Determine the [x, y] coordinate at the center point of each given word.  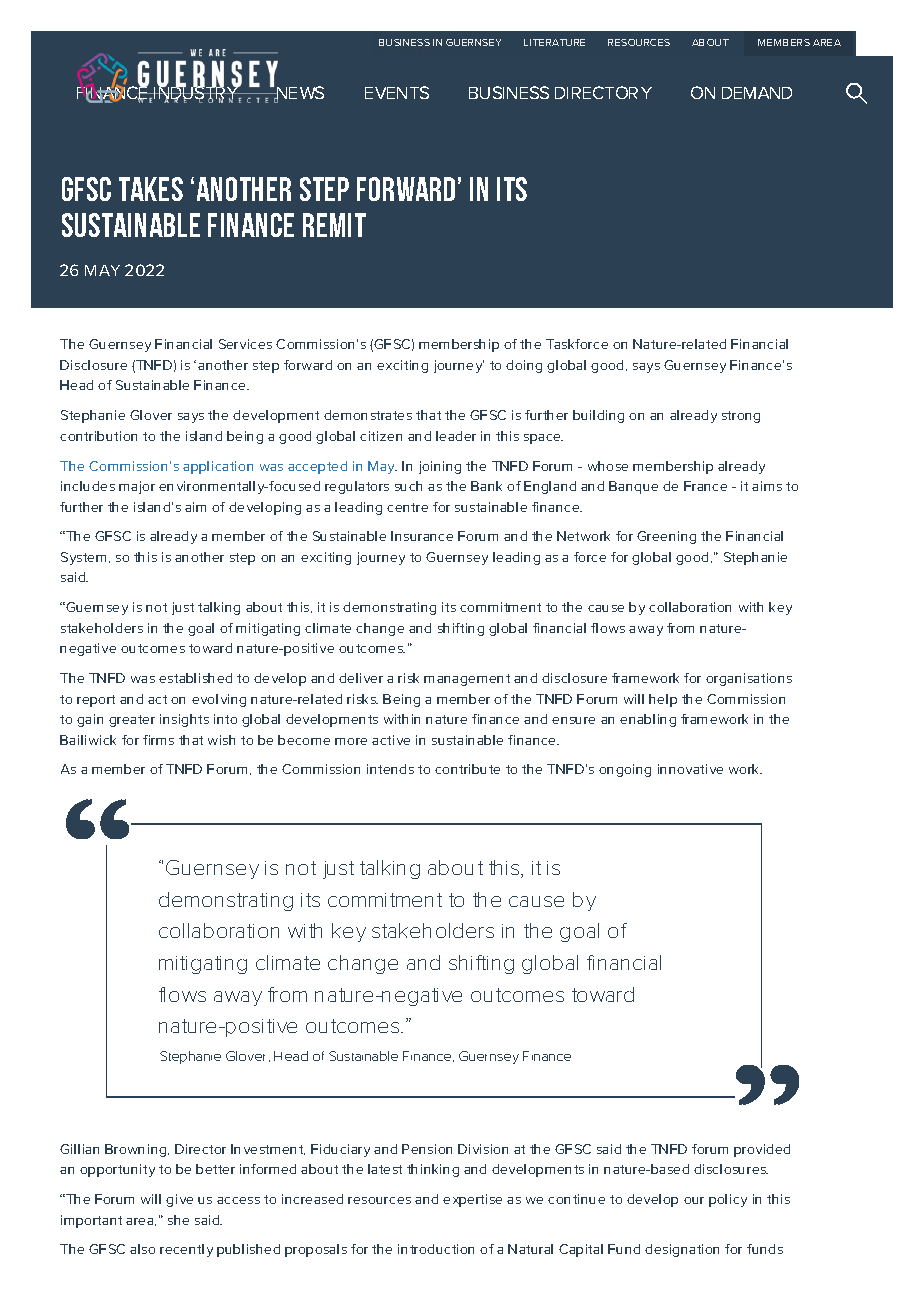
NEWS [299, 94]
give [179, 1200]
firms [158, 740]
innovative [690, 769]
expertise [472, 1200]
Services [245, 344]
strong [741, 417]
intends [390, 769]
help [663, 700]
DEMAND [757, 93]
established [195, 678]
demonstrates [368, 415]
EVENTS [397, 92]
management [467, 680]
